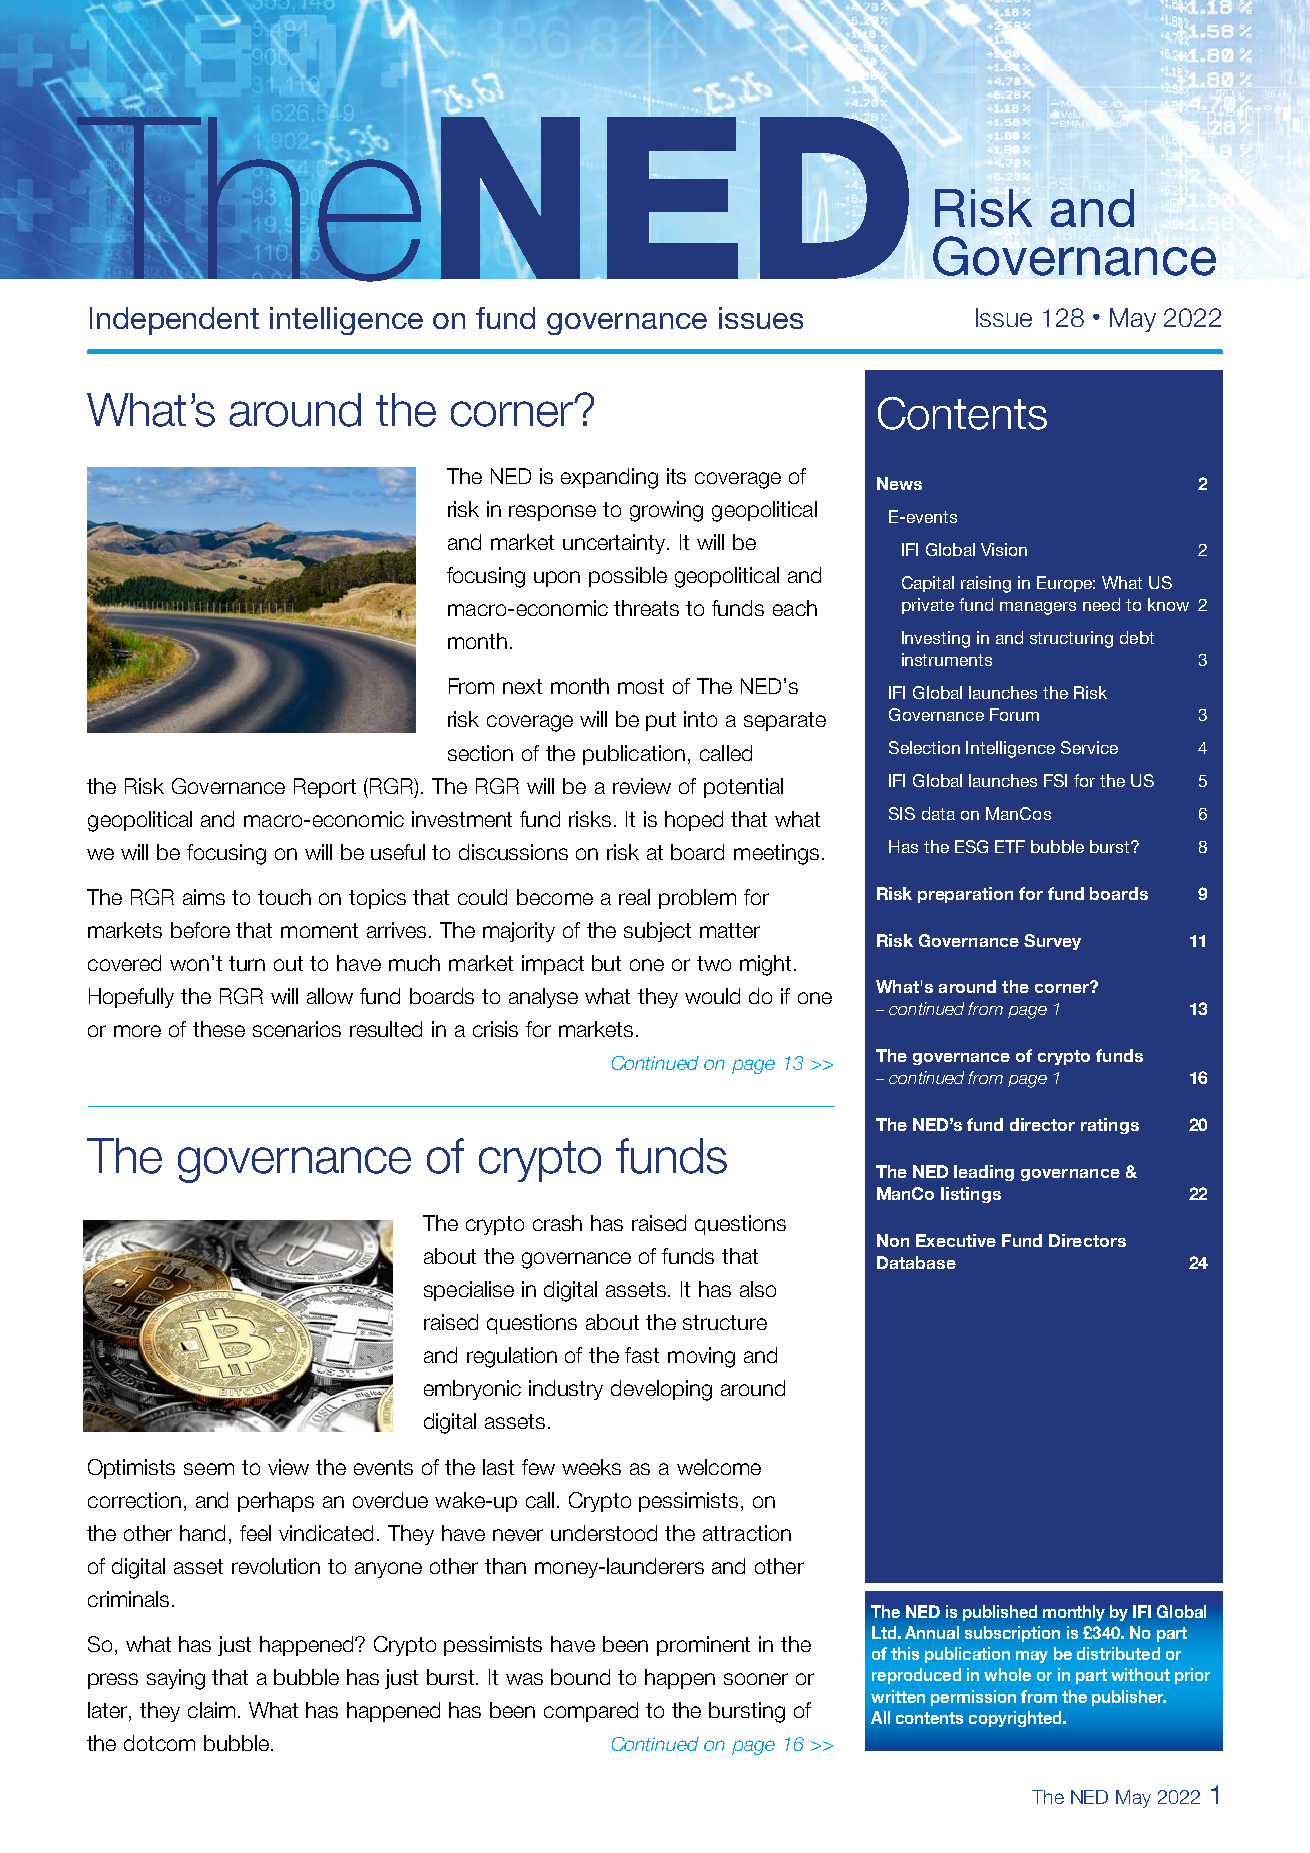 The width and height of the document is (1310, 1853). What do you see at coordinates (956, 1240) in the document?
I see `Executive` at bounding box center [956, 1240].
